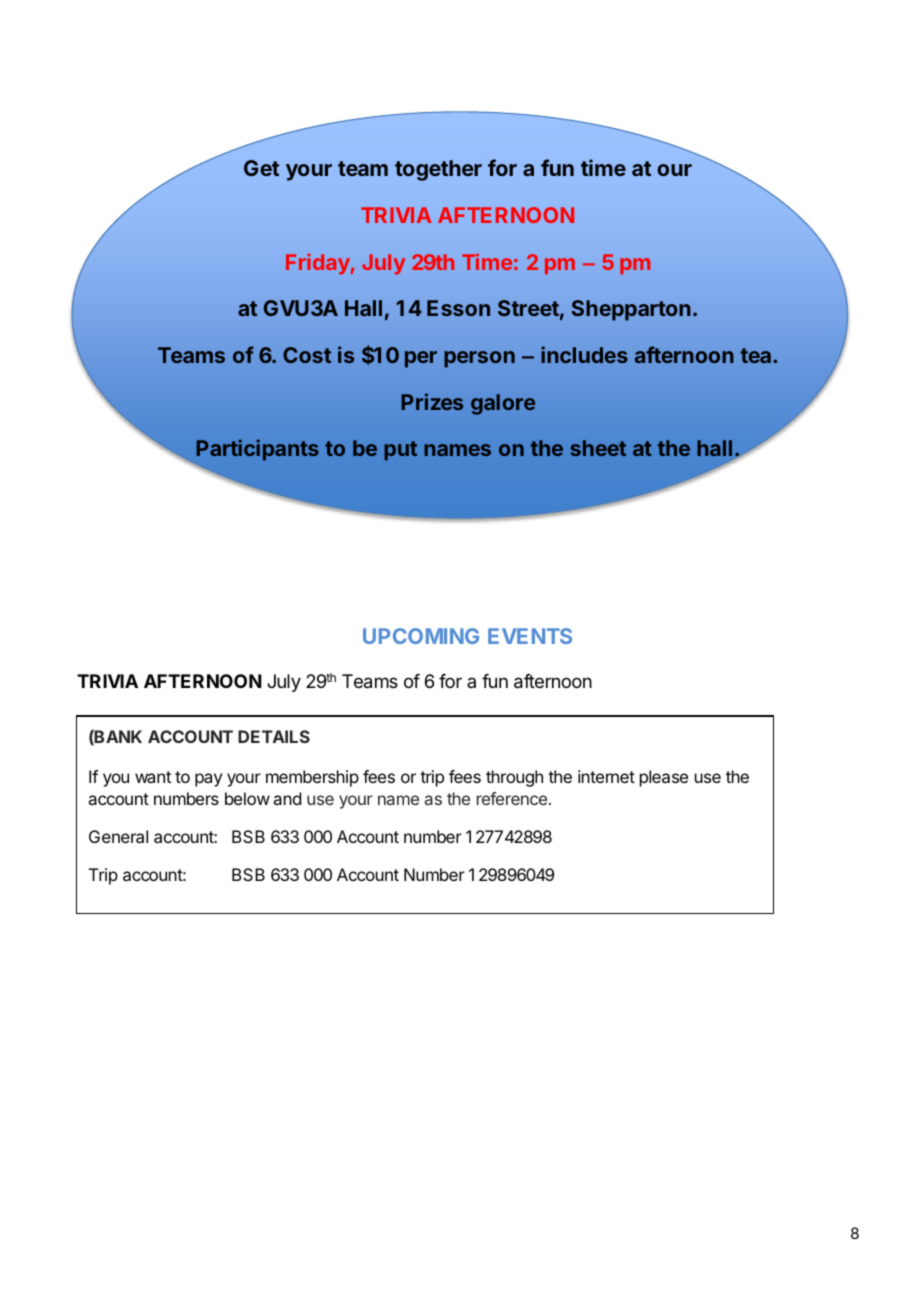 This image has height=1308, width=924. What do you see at coordinates (257, 450) in the image?
I see `Participants` at bounding box center [257, 450].
